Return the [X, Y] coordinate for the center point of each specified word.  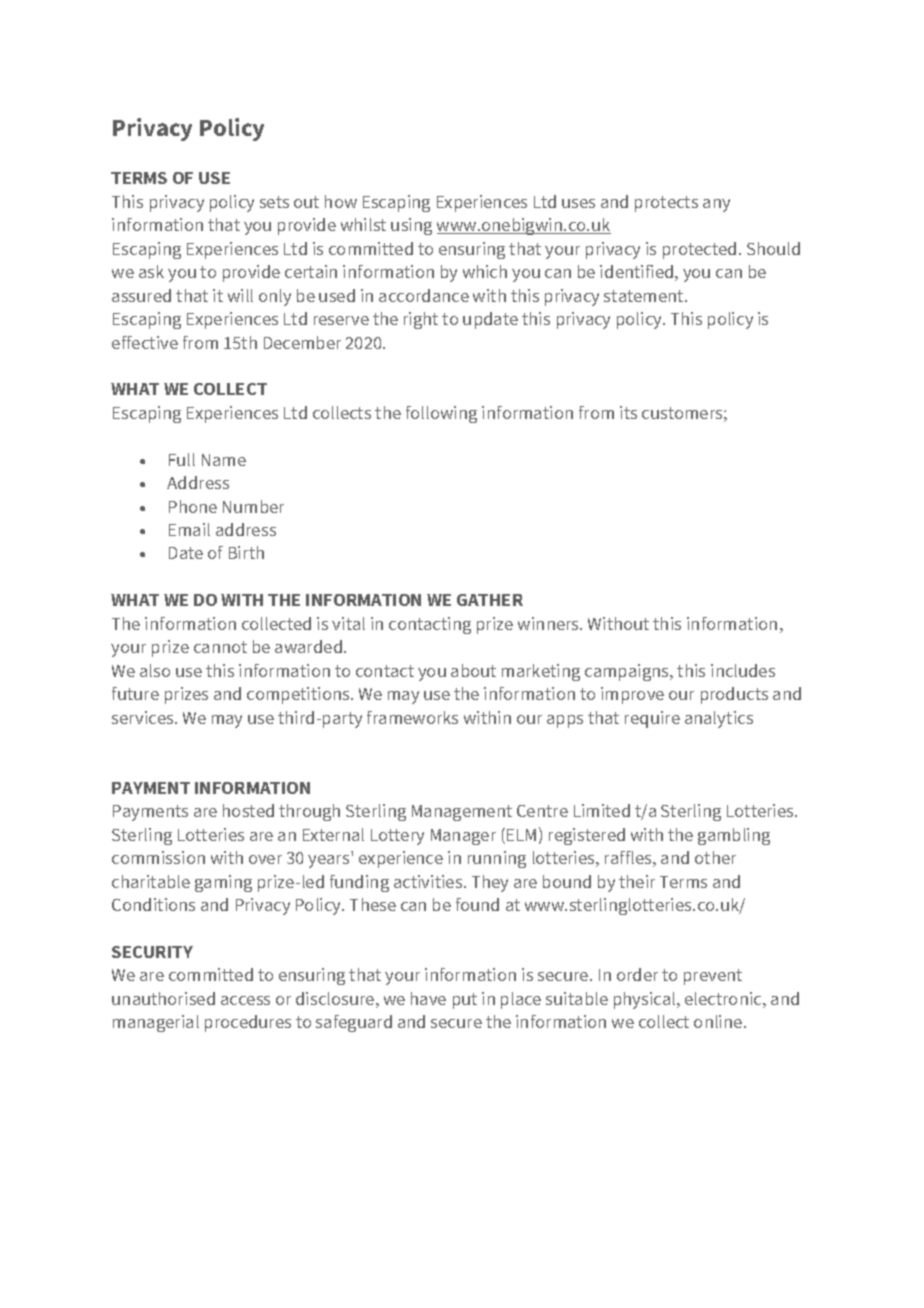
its [628, 412]
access [245, 1000]
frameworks [412, 717]
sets [274, 202]
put [465, 1001]
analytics [719, 719]
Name [224, 460]
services [144, 717]
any [716, 205]
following [441, 414]
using [411, 226]
